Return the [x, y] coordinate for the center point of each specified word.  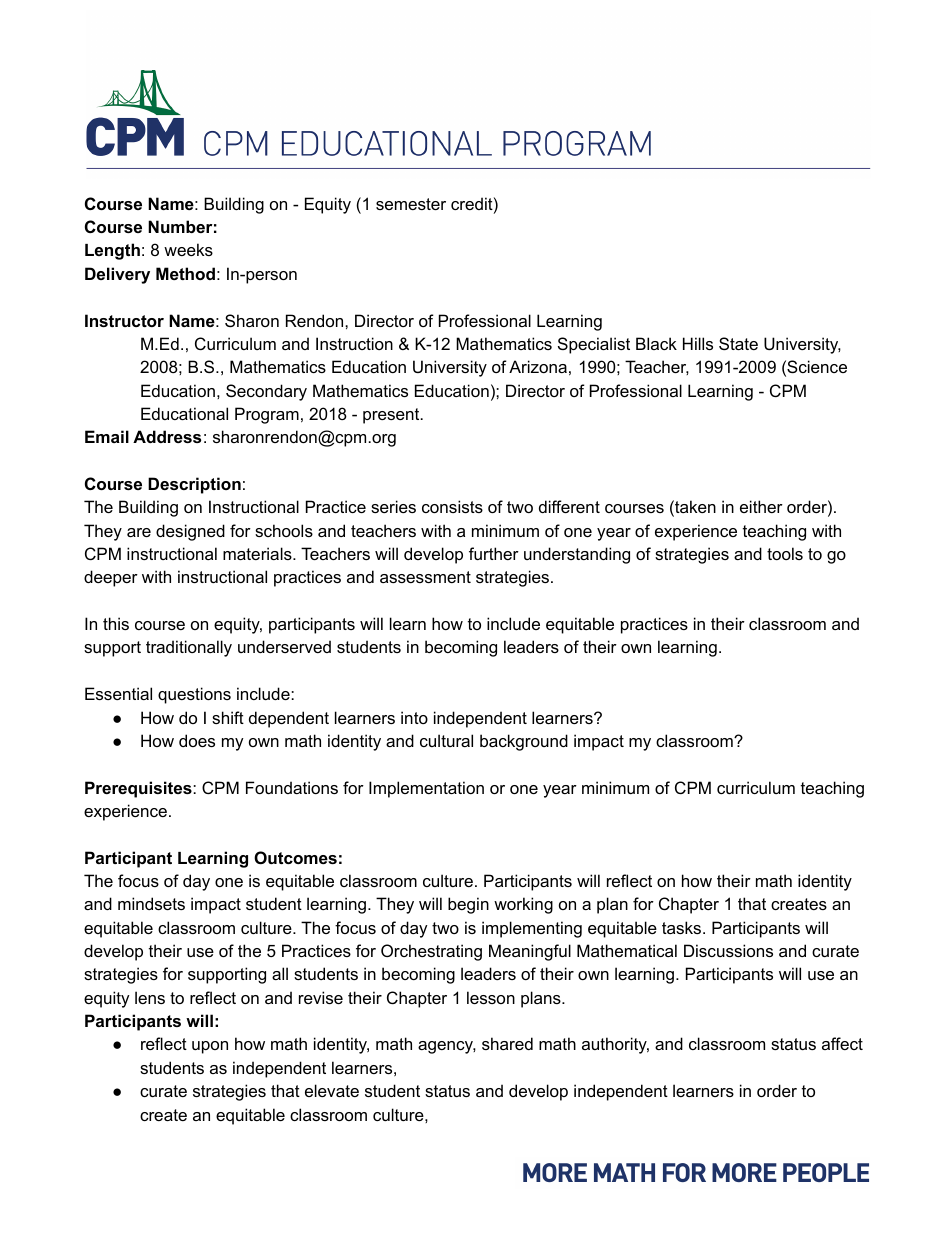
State [738, 343]
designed [190, 532]
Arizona [538, 366]
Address [167, 436]
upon [210, 1047]
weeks [188, 249]
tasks [683, 927]
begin [468, 905]
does [197, 740]
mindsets [151, 903]
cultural [446, 740]
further [494, 553]
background [524, 742]
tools [785, 553]
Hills [698, 343]
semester [411, 204]
